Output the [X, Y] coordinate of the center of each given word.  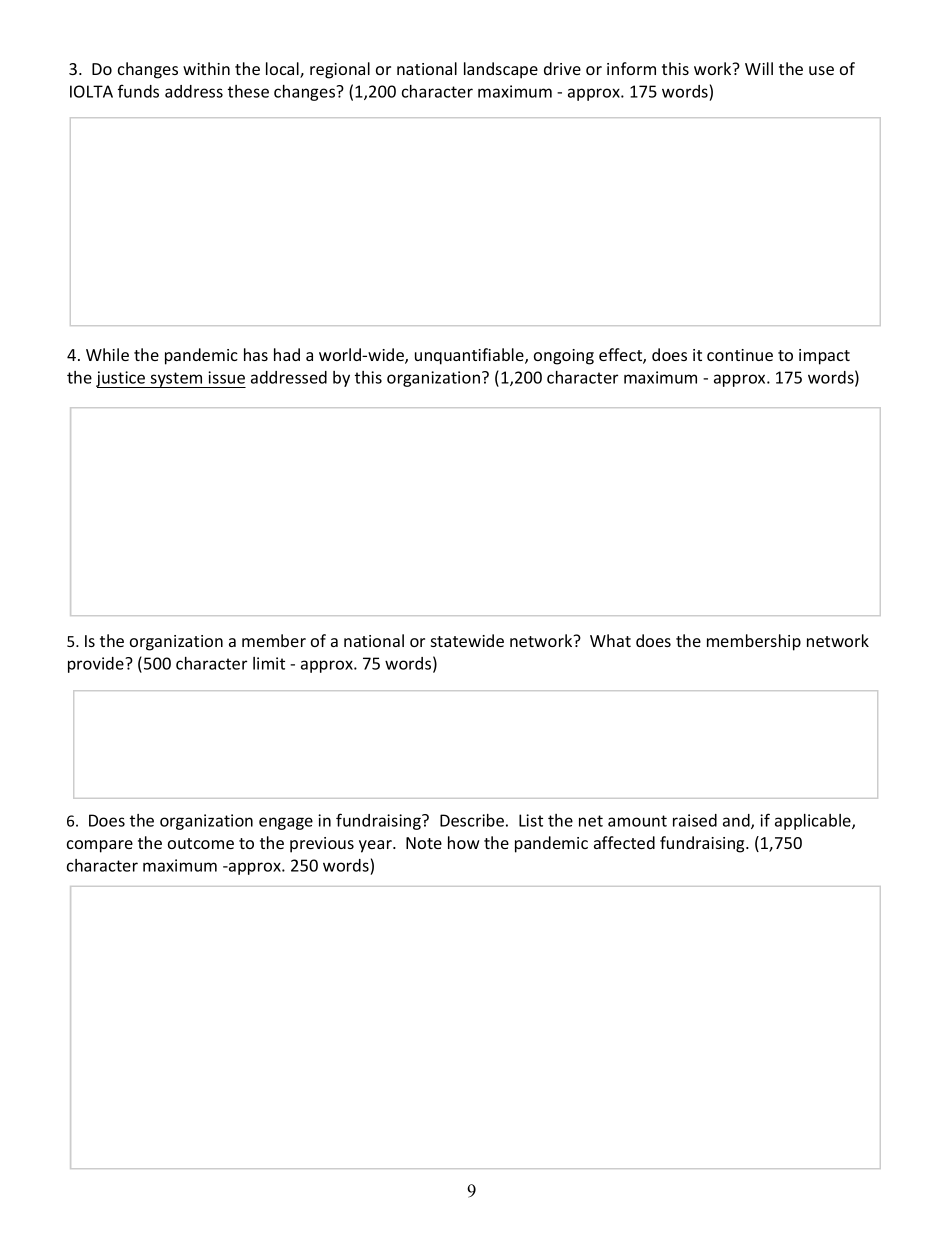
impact [824, 357]
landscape [501, 70]
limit [269, 663]
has [256, 354]
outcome [201, 843]
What [610, 640]
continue [740, 355]
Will [759, 68]
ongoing [564, 357]
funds [138, 91]
